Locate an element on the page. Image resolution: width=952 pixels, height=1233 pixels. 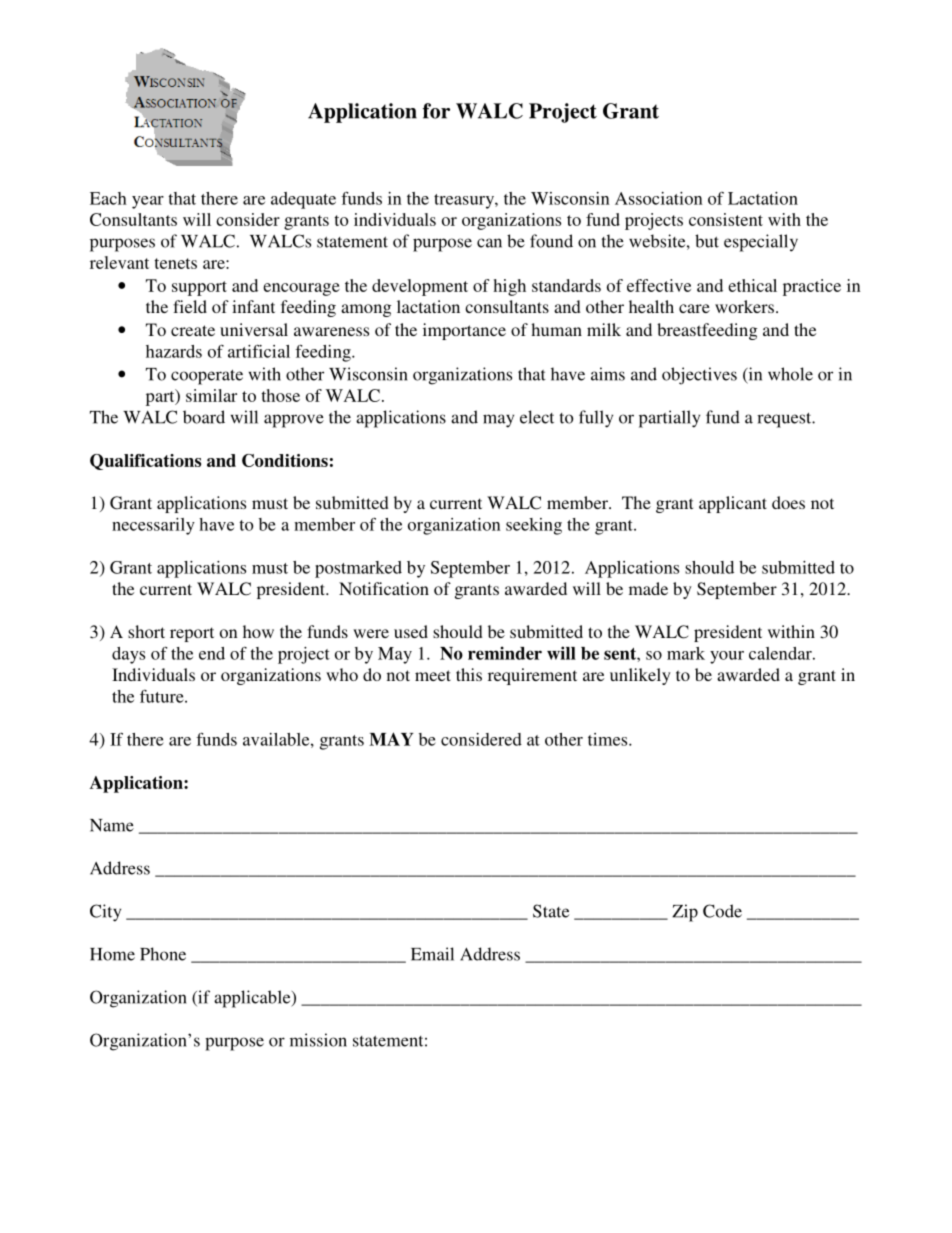
elect is located at coordinates (537, 417).
